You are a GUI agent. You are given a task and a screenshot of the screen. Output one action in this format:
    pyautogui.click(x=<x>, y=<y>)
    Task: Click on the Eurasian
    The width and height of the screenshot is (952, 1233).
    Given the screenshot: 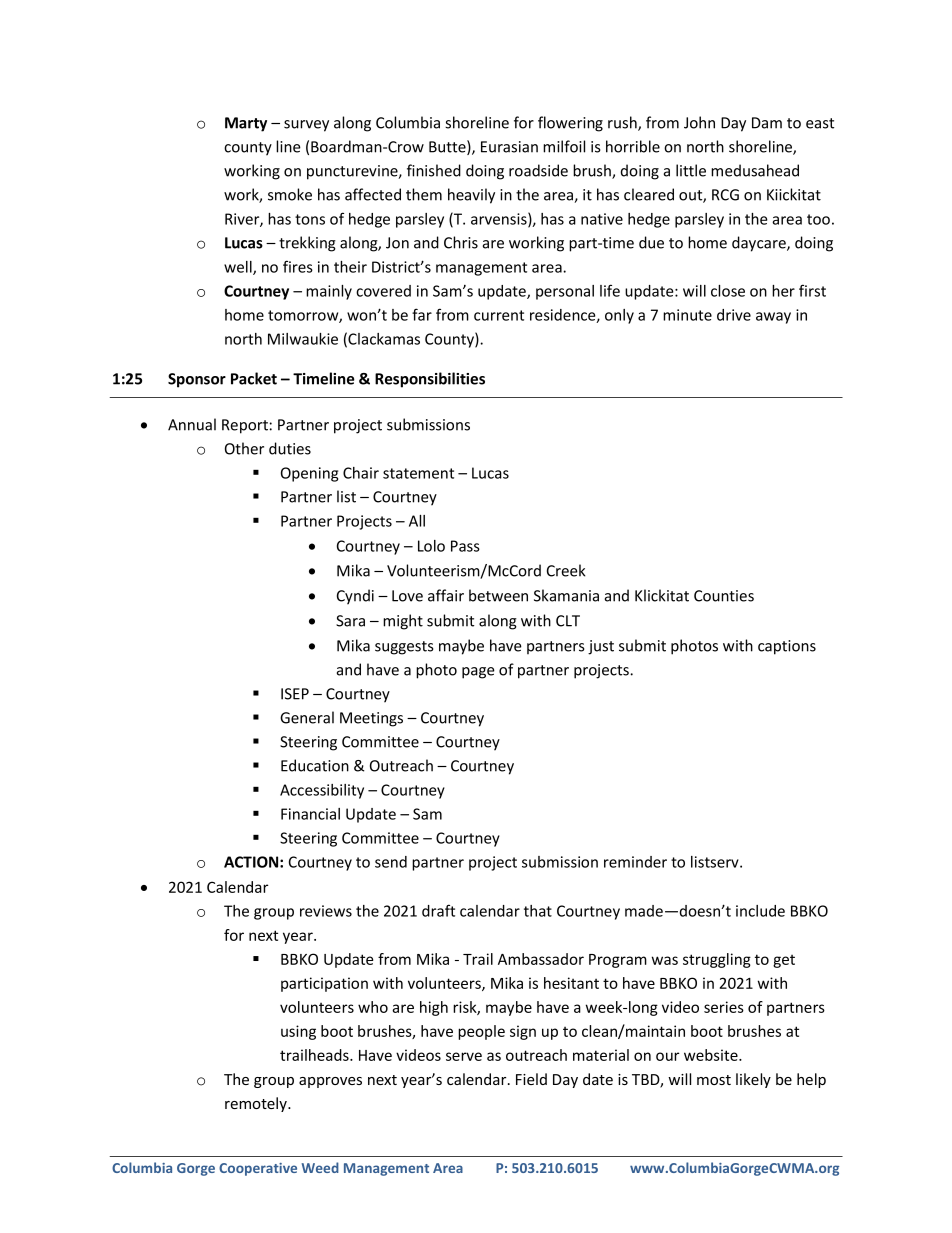 What is the action you would take?
    pyautogui.click(x=509, y=147)
